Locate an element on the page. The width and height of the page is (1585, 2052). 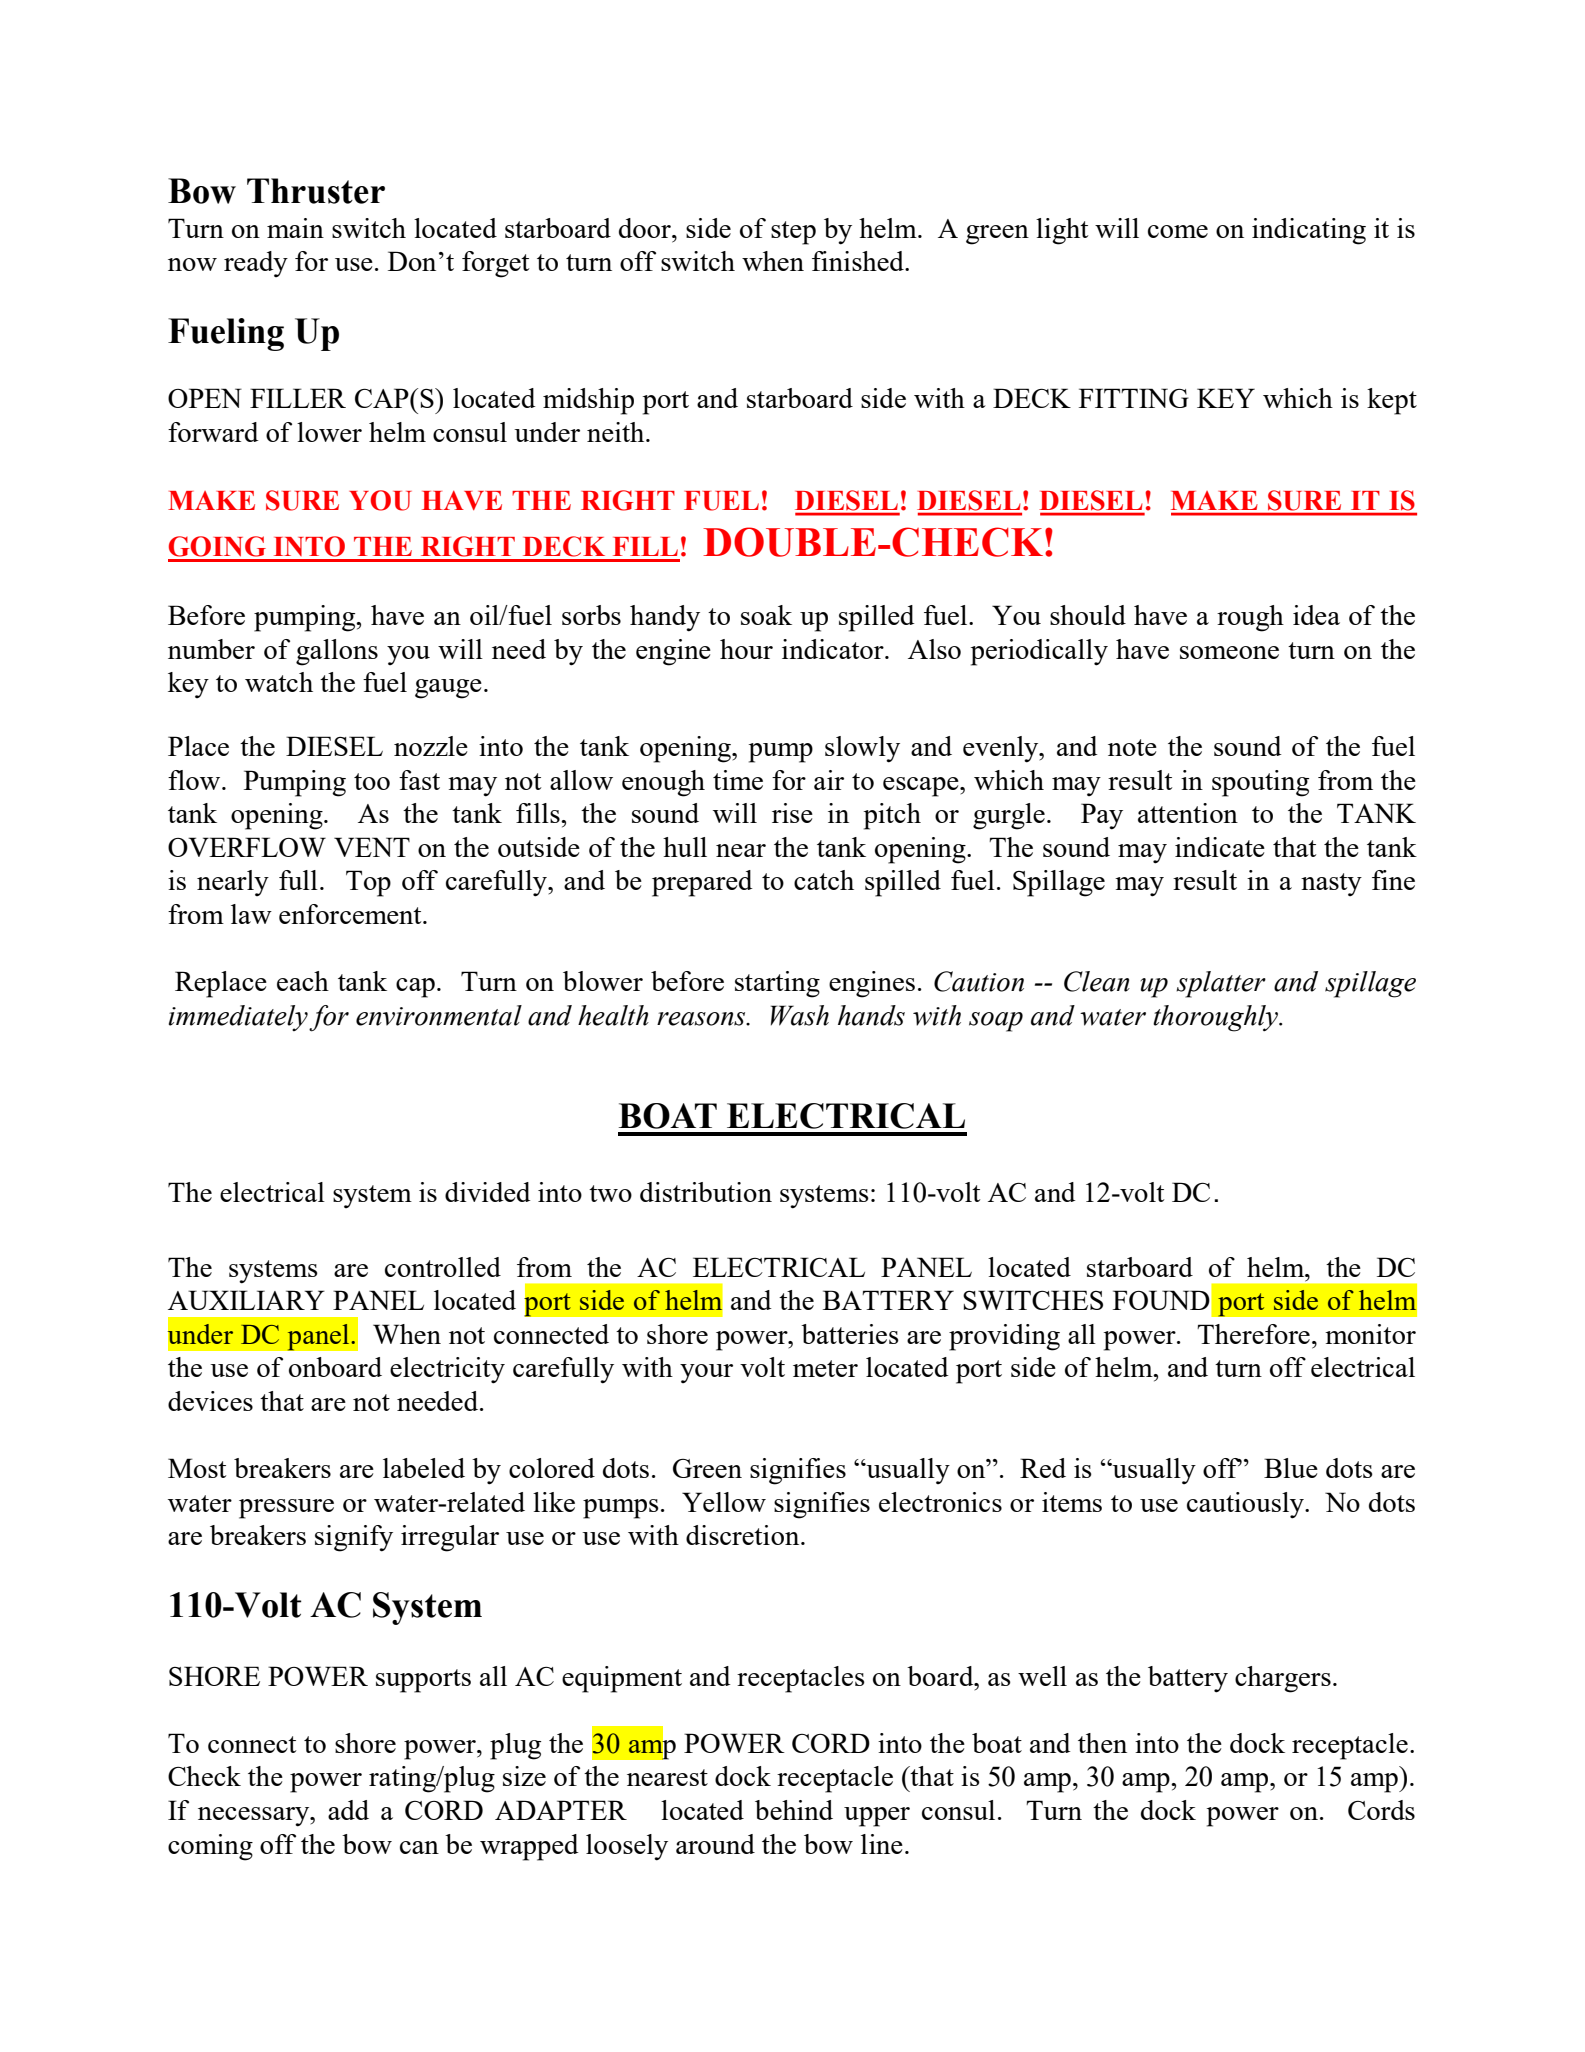
step is located at coordinates (793, 233).
